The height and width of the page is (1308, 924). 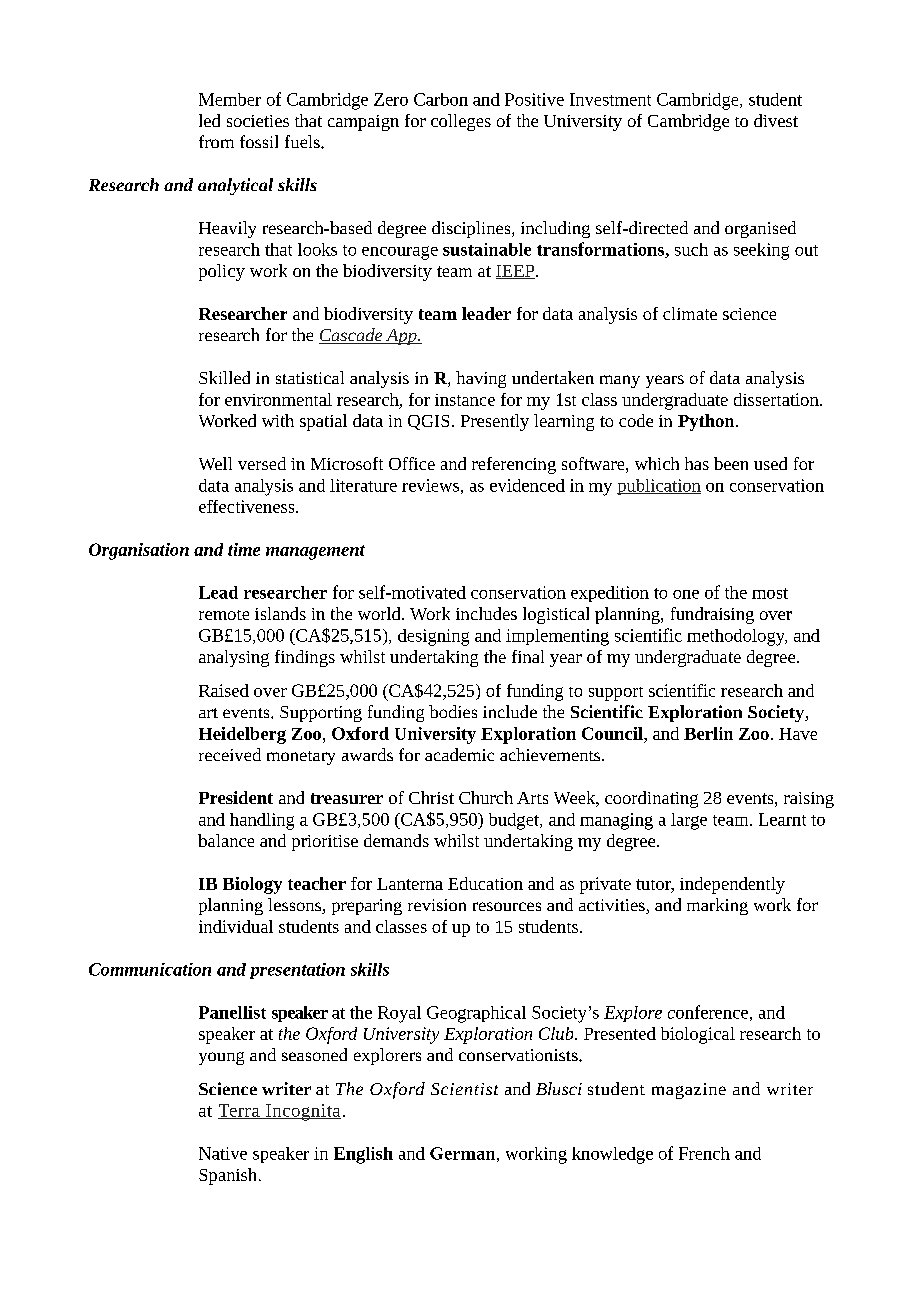 I want to click on divest, so click(x=776, y=120).
